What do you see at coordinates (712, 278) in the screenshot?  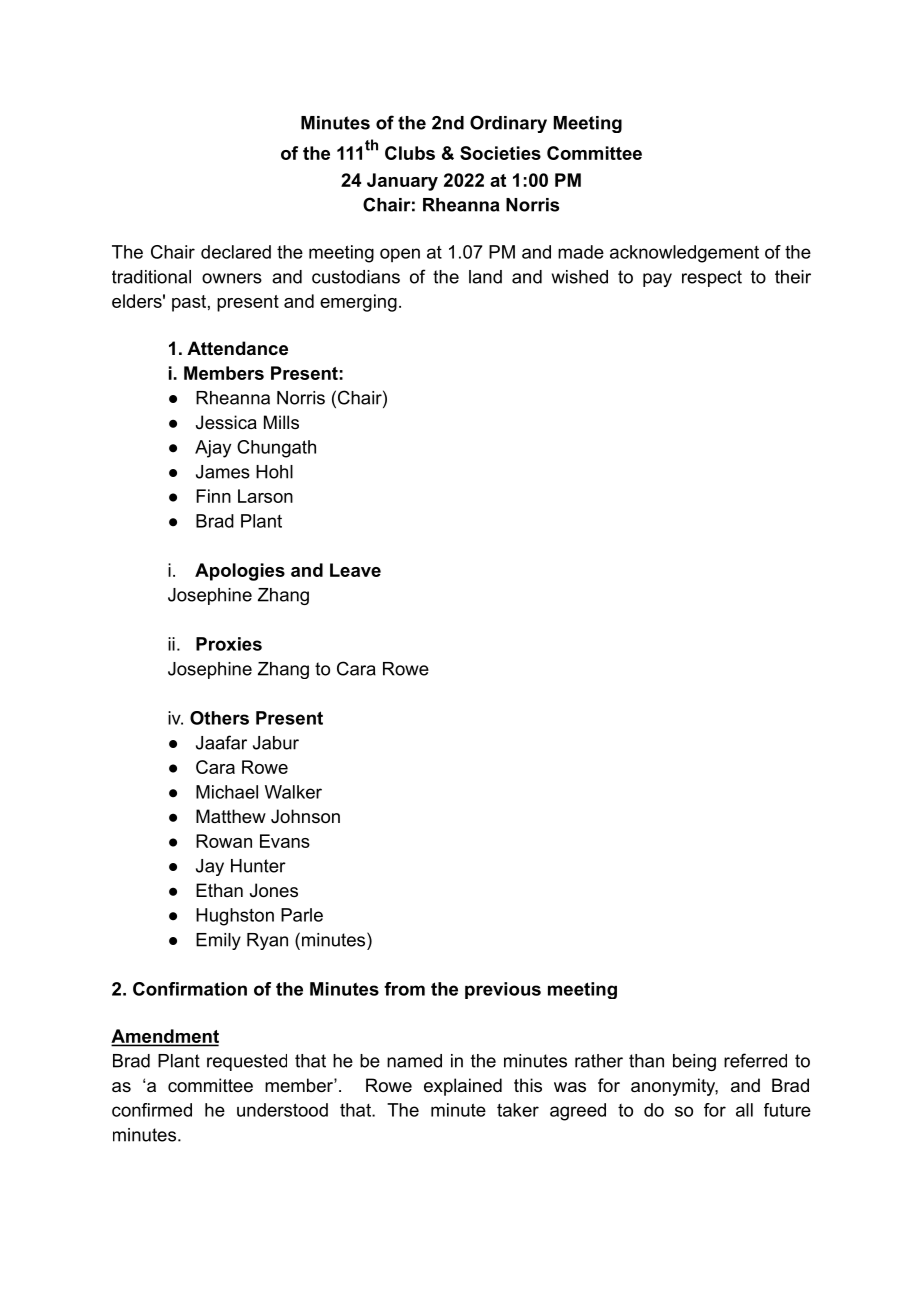 I see `respect` at bounding box center [712, 278].
